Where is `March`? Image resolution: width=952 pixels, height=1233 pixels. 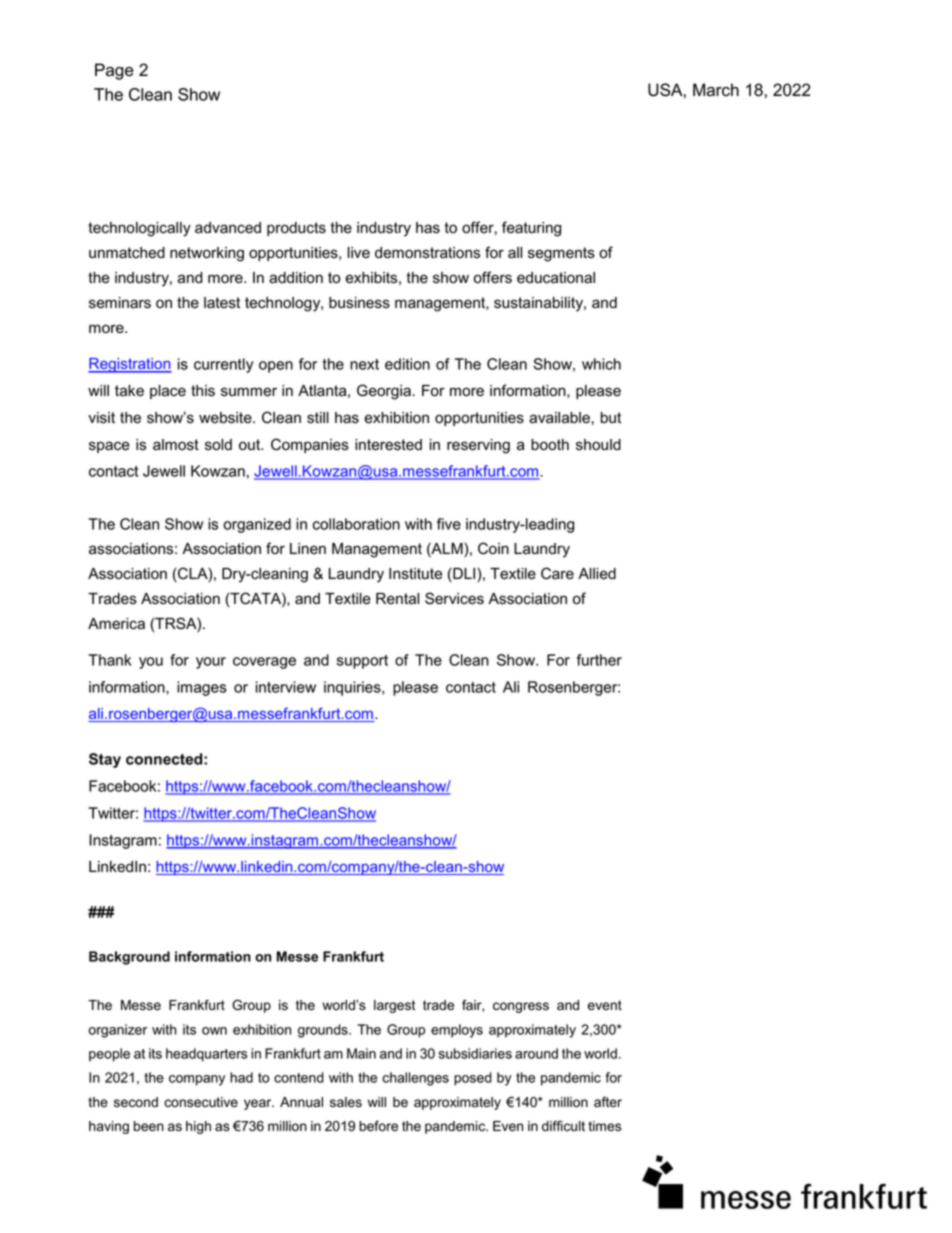 March is located at coordinates (716, 90).
